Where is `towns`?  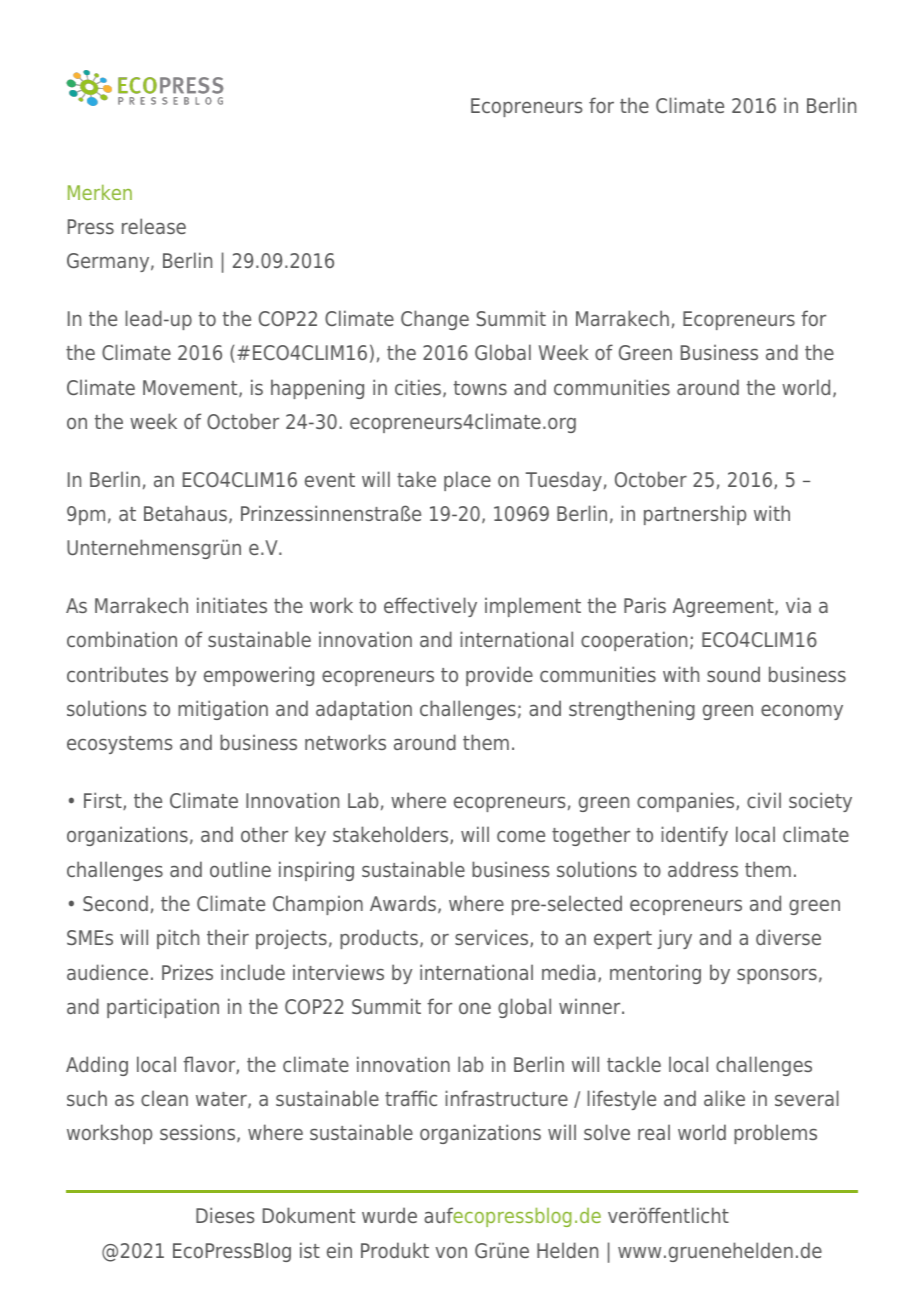
towns is located at coordinates (480, 388).
